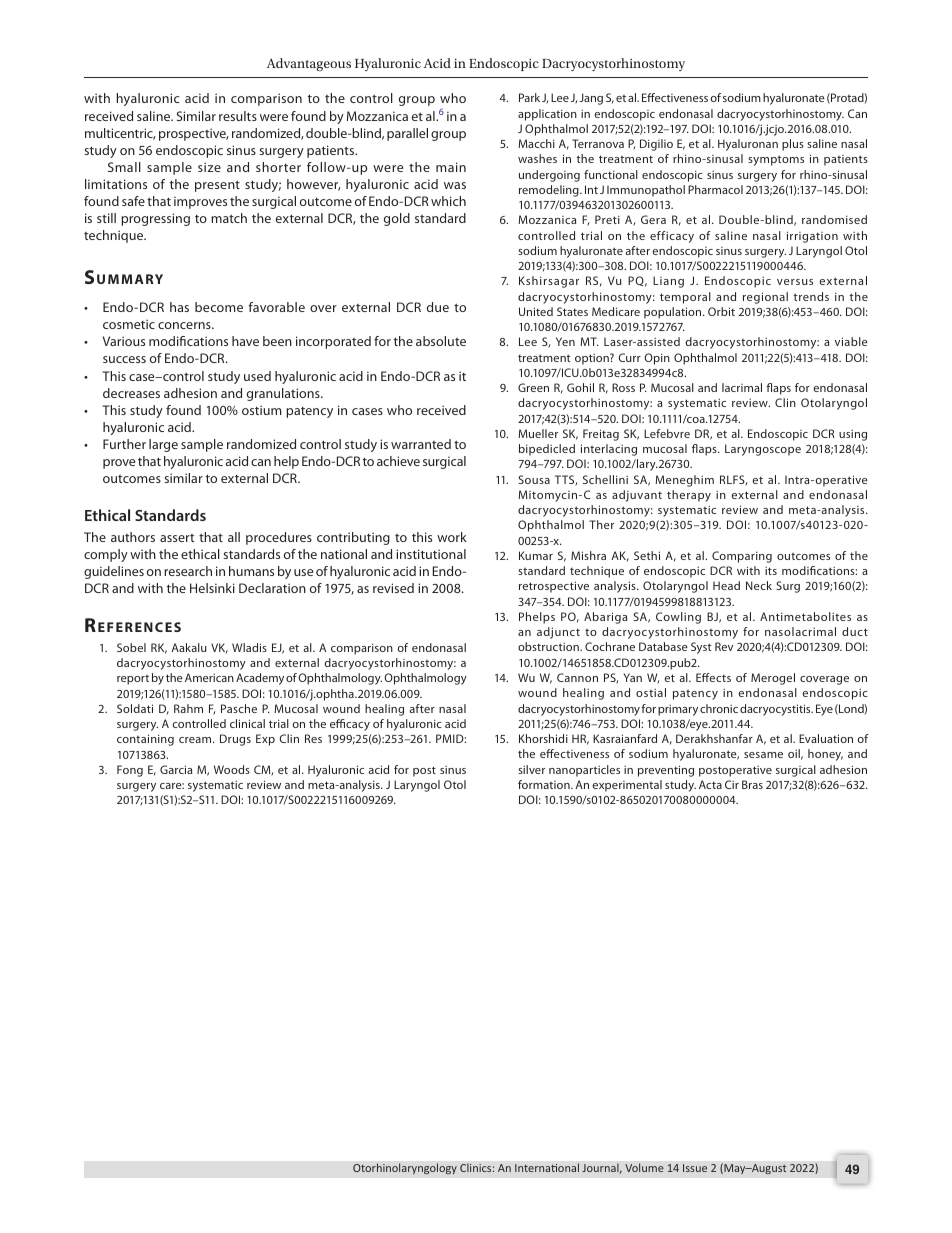 The width and height of the page is (952, 1233). I want to click on Helsinki, so click(212, 588).
